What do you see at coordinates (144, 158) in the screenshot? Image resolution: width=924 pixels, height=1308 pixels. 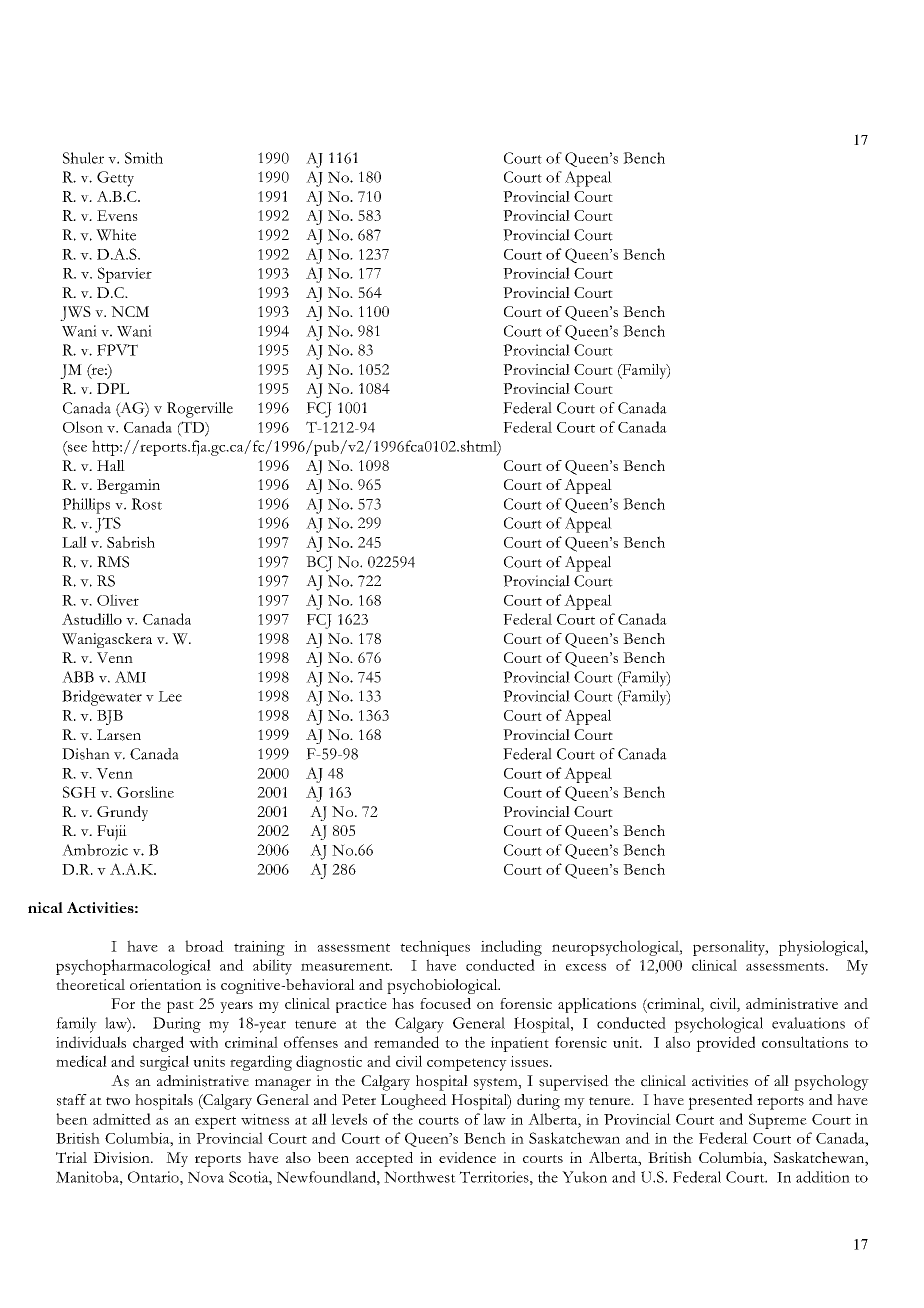 I see `Smith` at bounding box center [144, 158].
